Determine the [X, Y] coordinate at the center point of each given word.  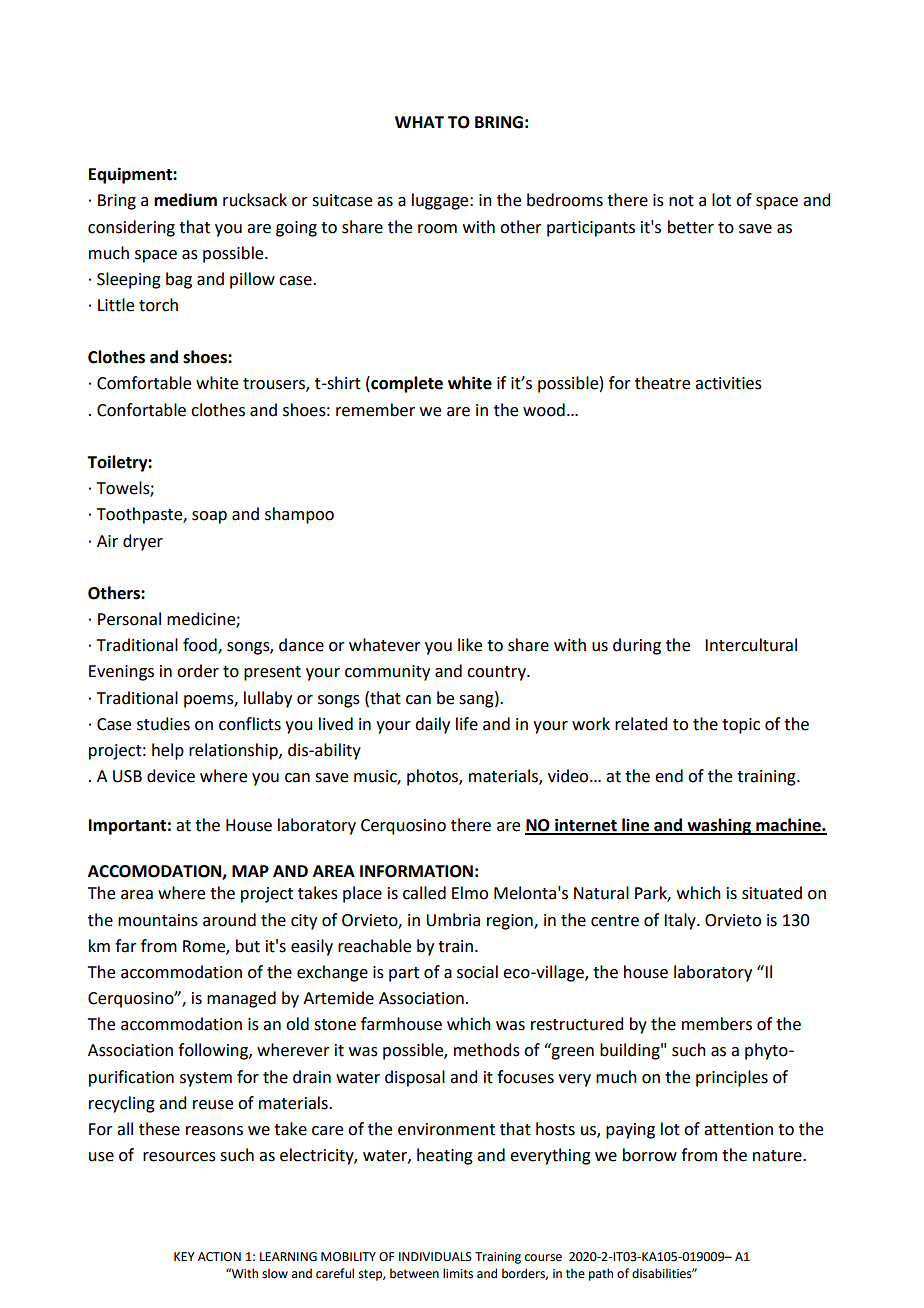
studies [163, 724]
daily [432, 725]
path [601, 1274]
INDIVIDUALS [435, 1257]
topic [741, 726]
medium [185, 200]
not [681, 201]
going [296, 229]
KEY [184, 1256]
